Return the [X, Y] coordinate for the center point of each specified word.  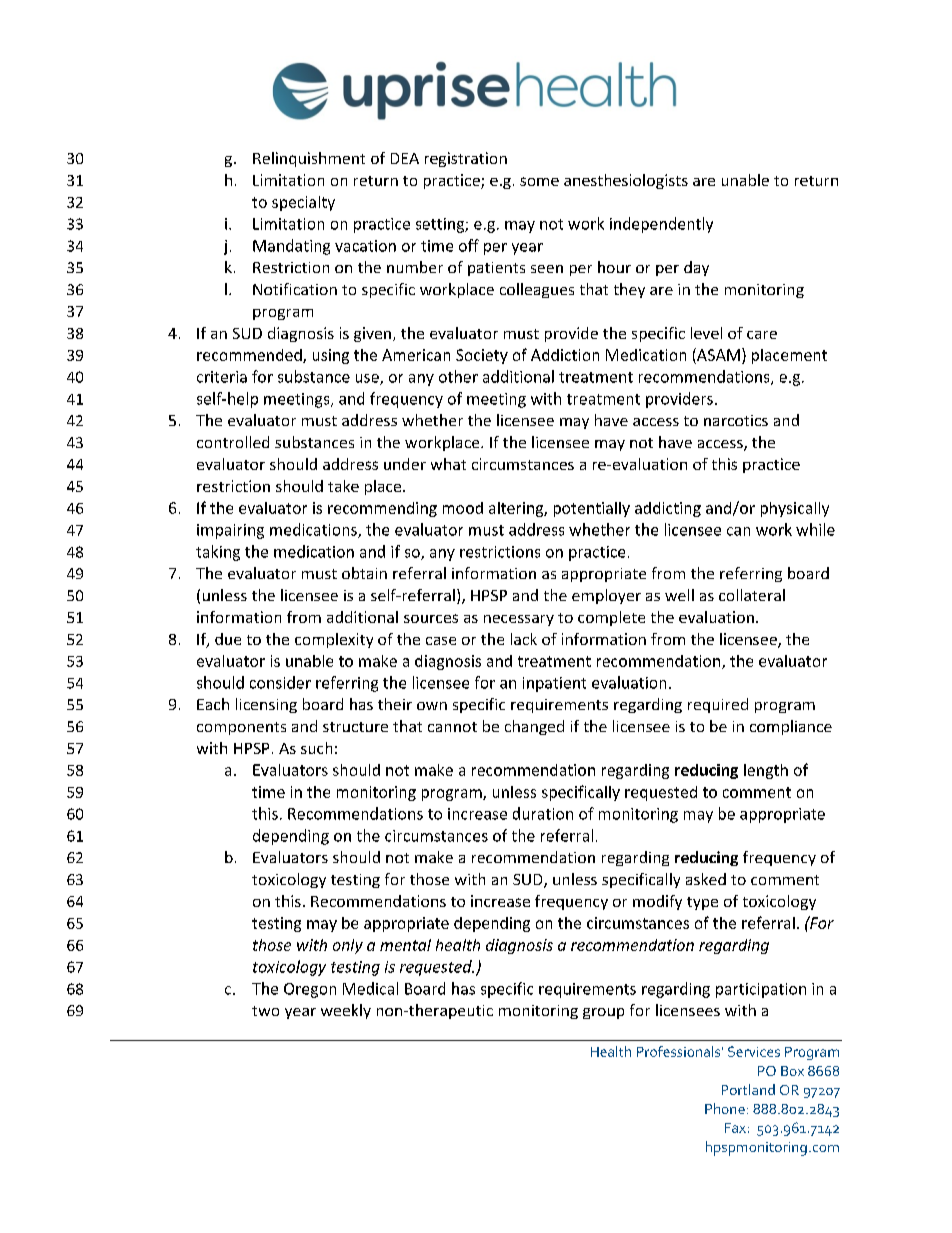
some [539, 181]
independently [661, 225]
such [316, 748]
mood [463, 508]
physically [795, 509]
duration [543, 813]
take [343, 486]
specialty [303, 203]
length [766, 771]
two [265, 1011]
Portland [748, 1089]
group [603, 1013]
